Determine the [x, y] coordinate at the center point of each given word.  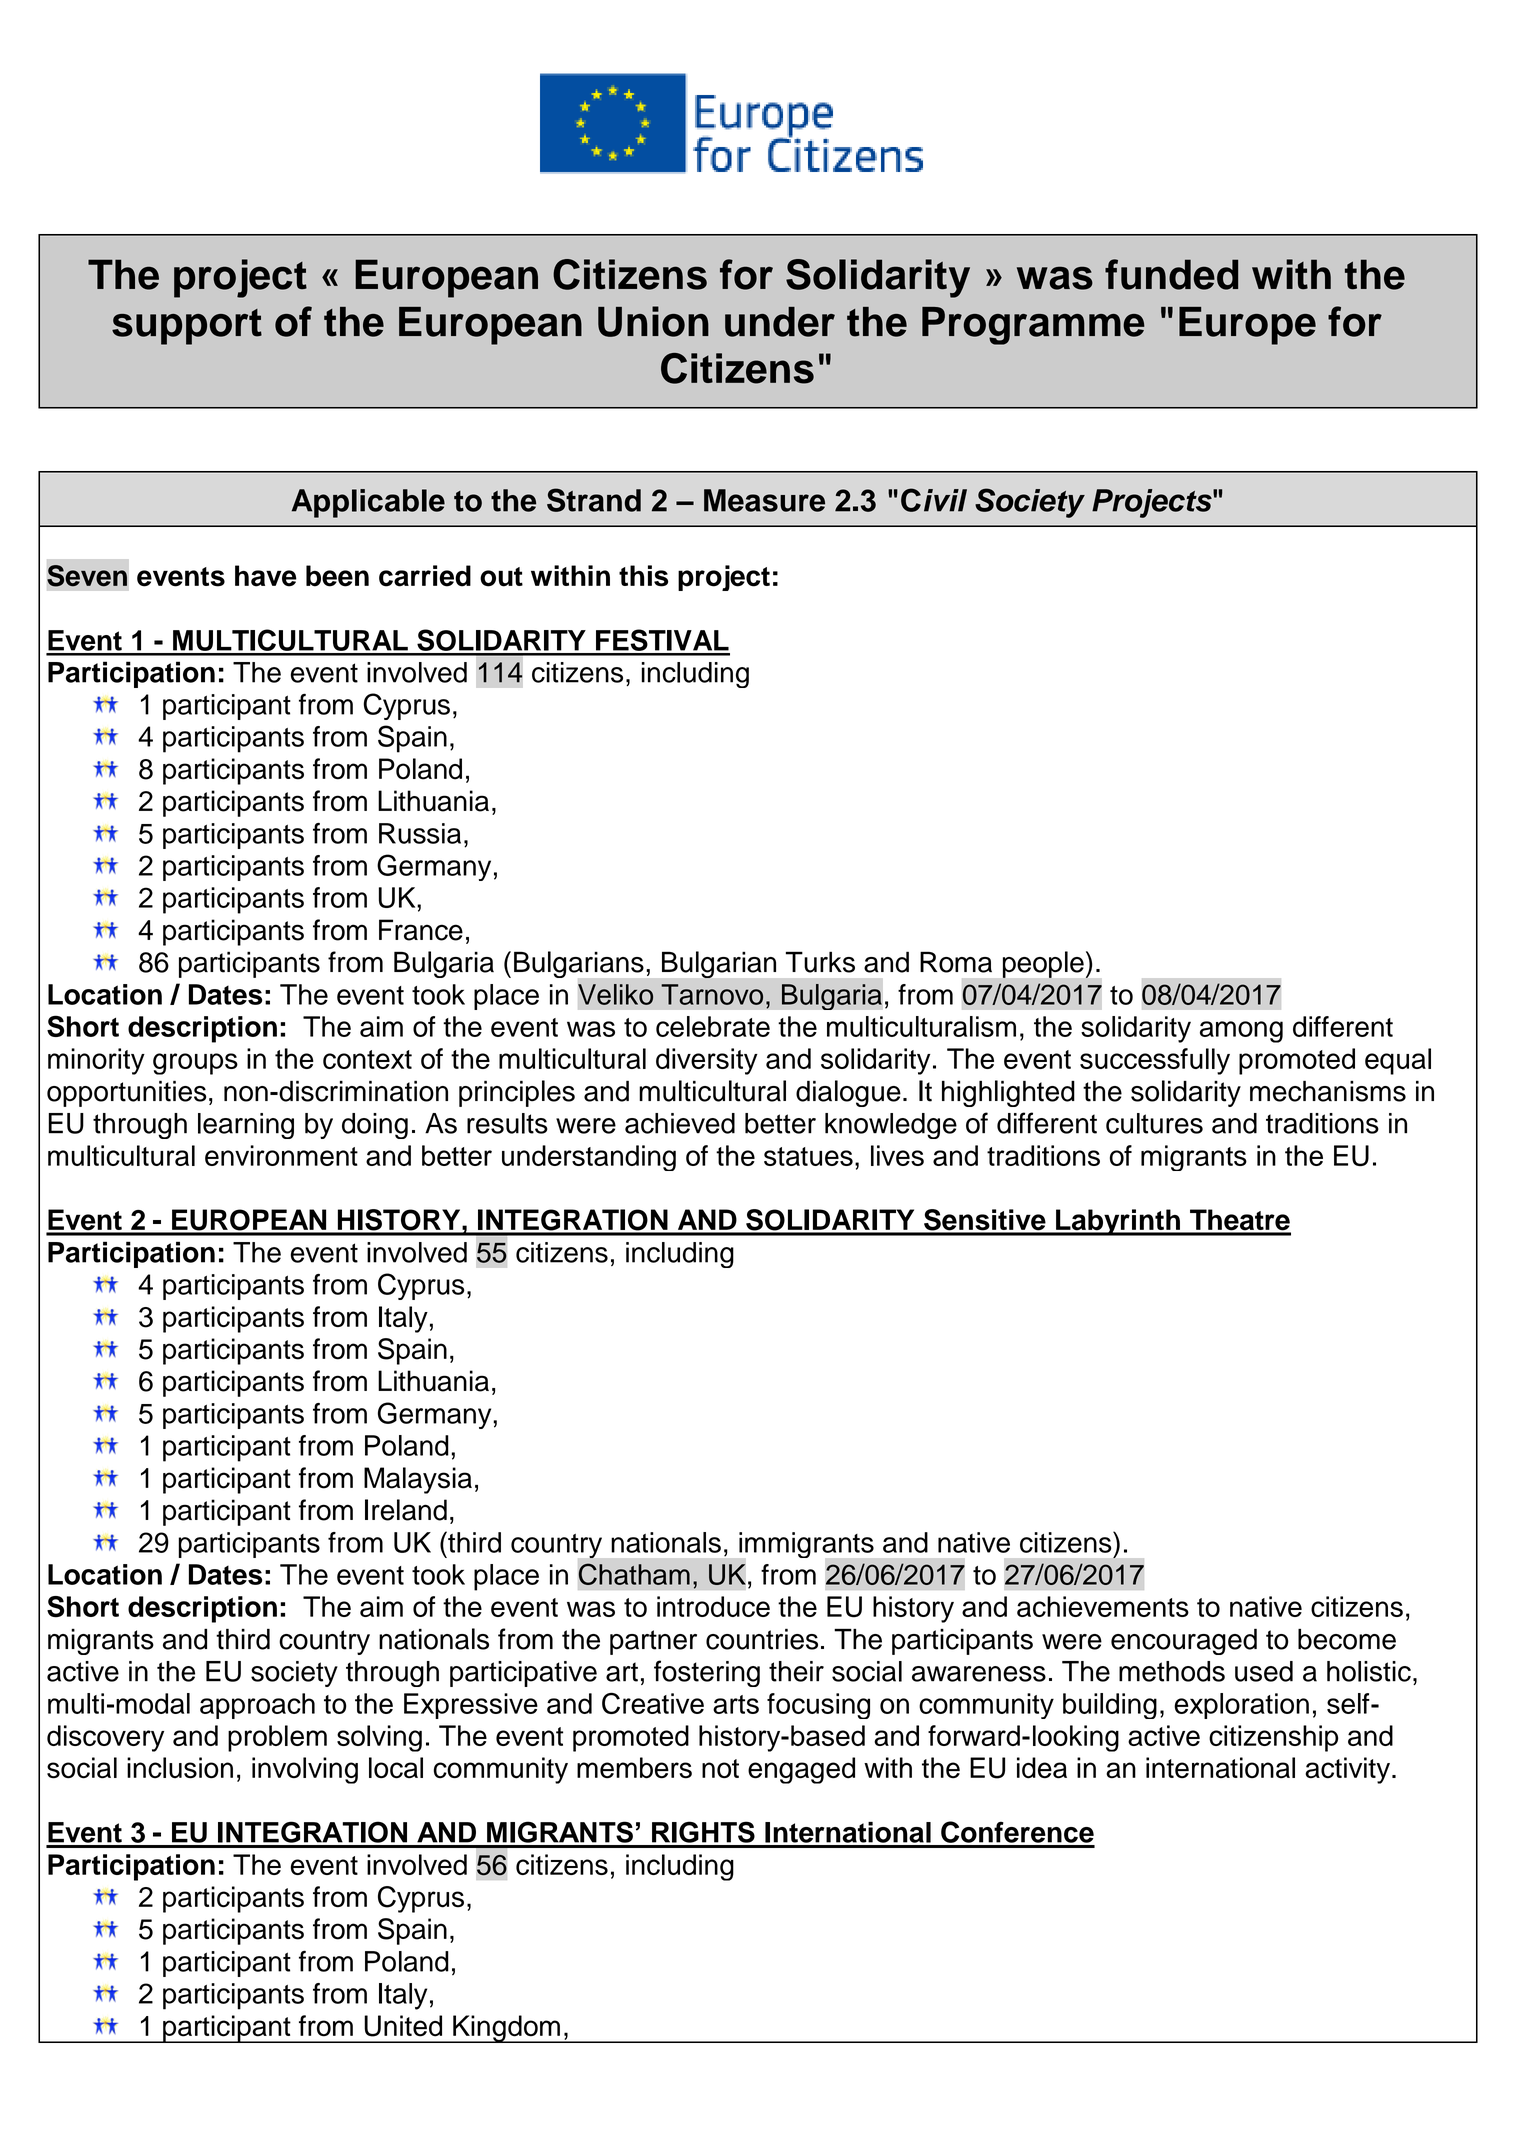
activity [1347, 1770]
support [187, 327]
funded [1171, 274]
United [403, 2026]
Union [653, 321]
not [720, 1768]
